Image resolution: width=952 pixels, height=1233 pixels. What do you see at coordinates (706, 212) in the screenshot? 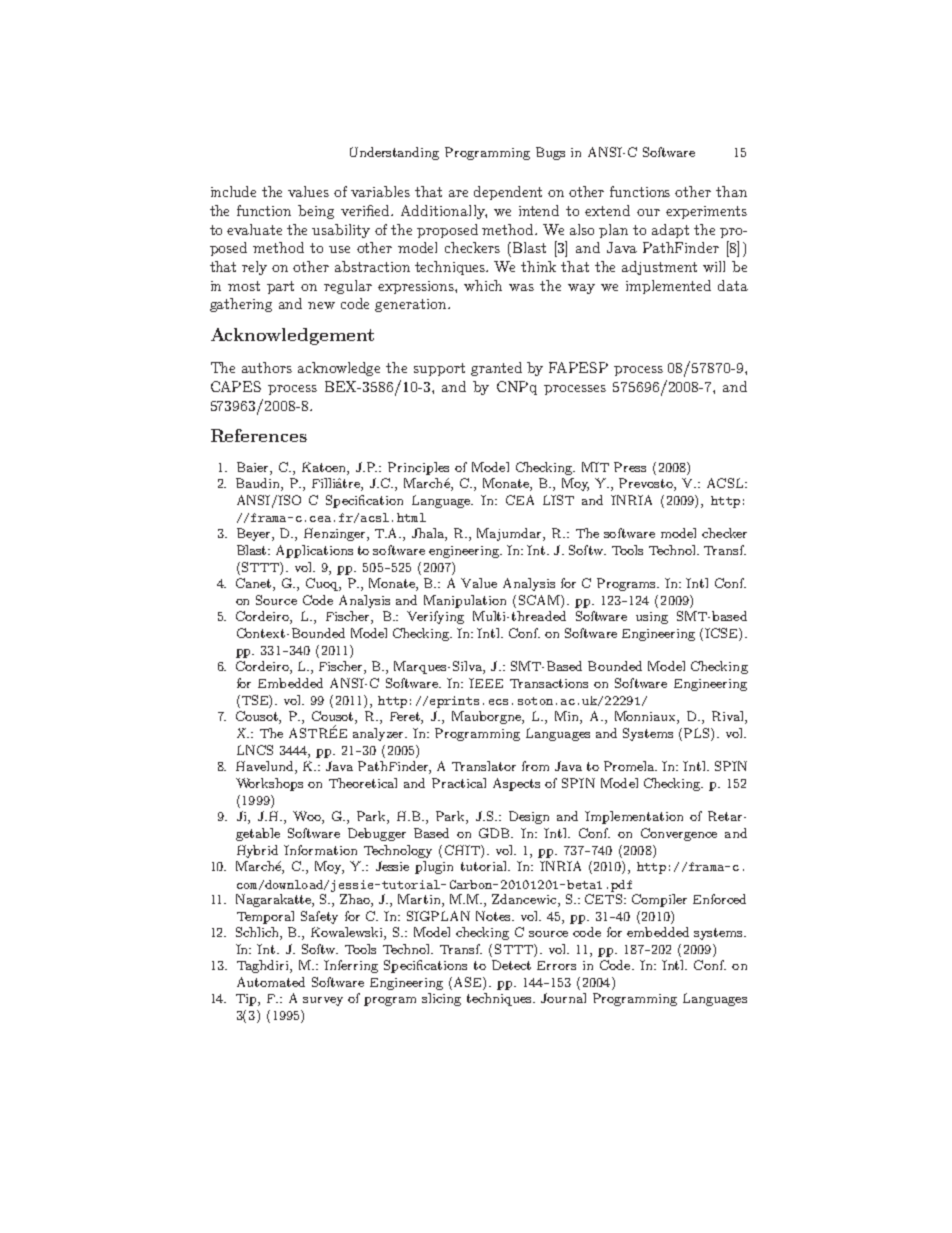
I see `experiments` at bounding box center [706, 212].
